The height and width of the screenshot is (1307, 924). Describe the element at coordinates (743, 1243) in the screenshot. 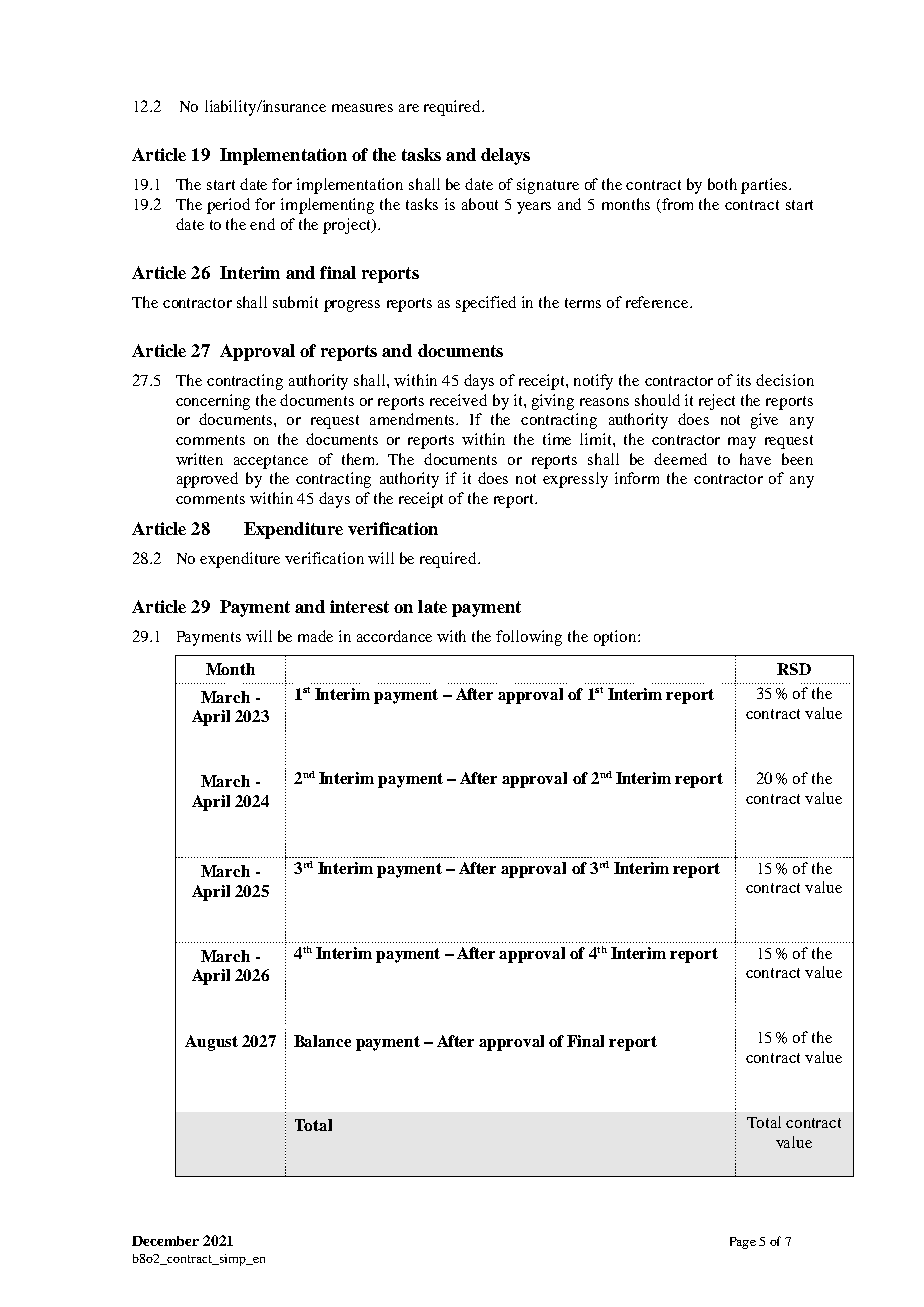

I see `Page` at that location.
